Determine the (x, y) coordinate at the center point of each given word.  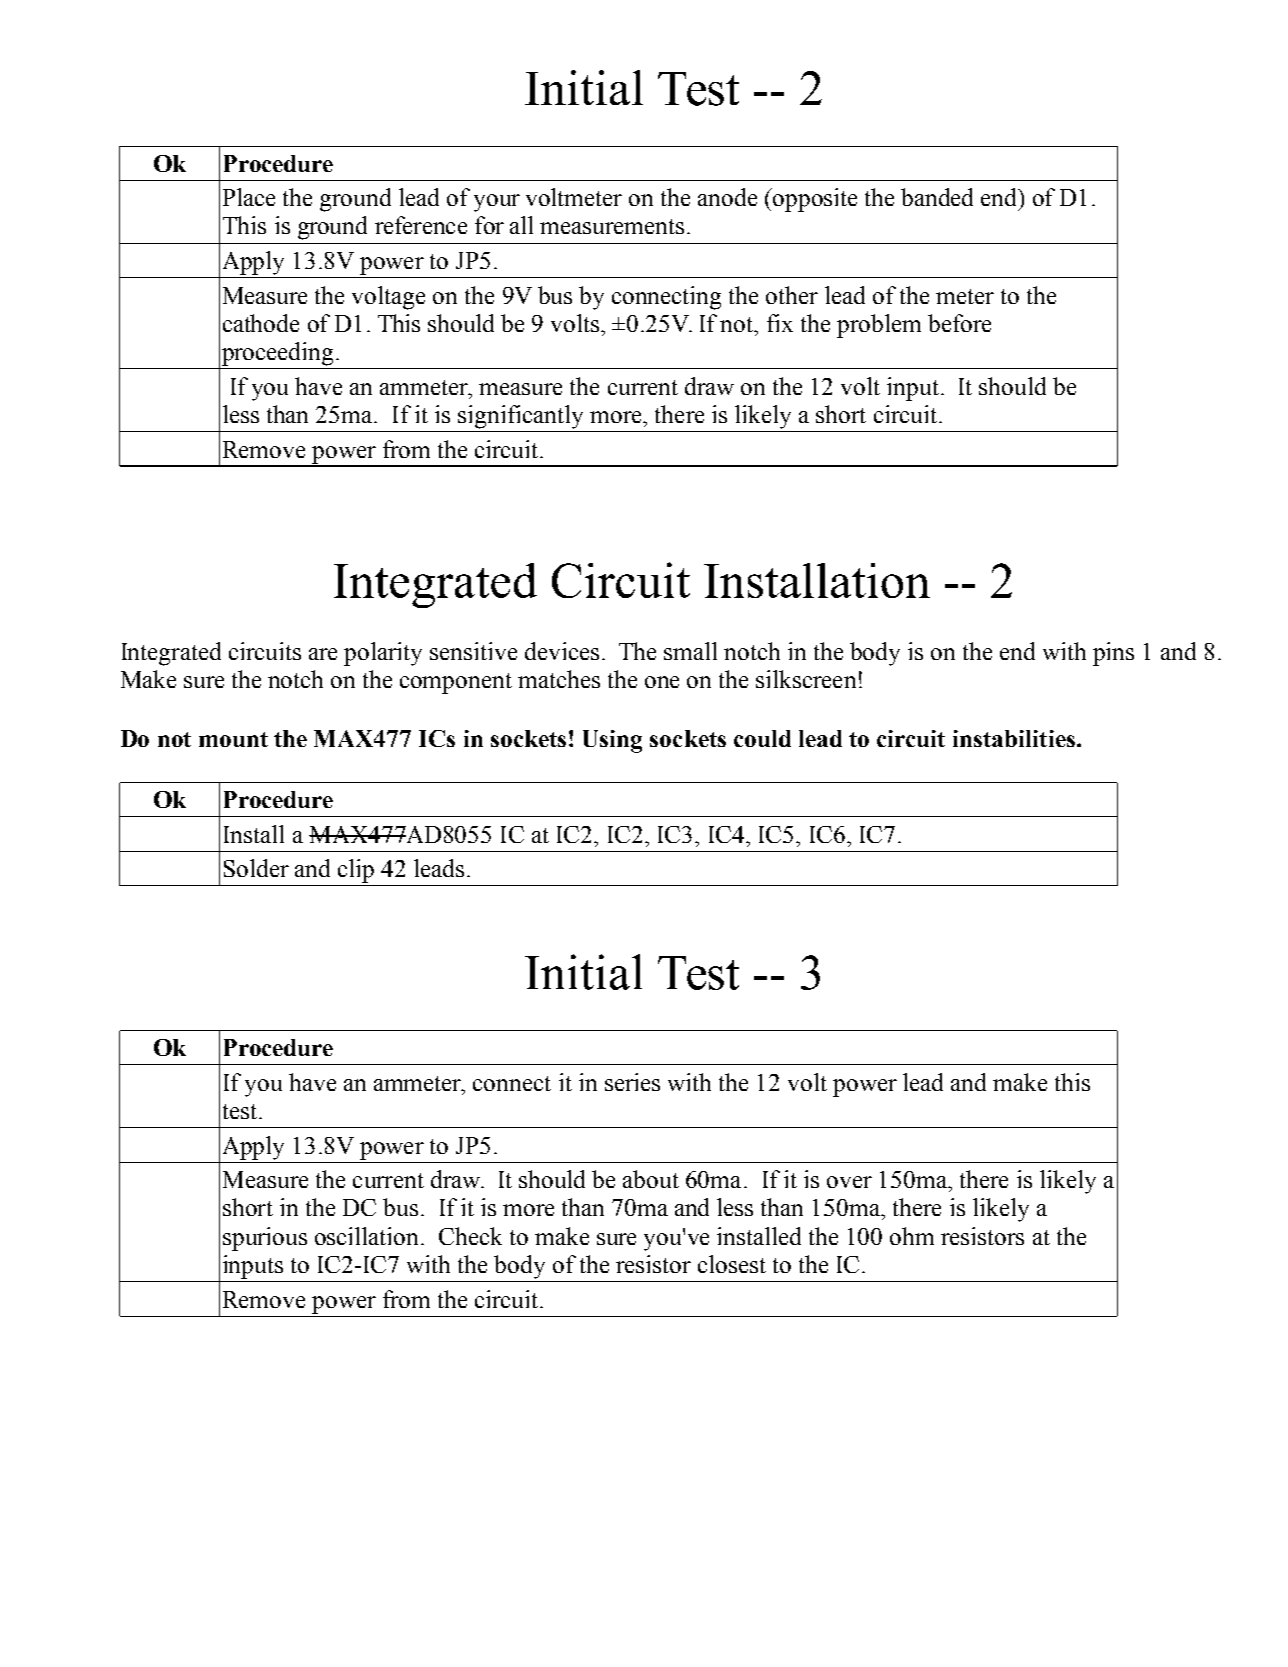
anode (727, 197)
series (632, 1082)
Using (612, 741)
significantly (520, 417)
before (959, 323)
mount (233, 739)
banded (937, 197)
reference (421, 225)
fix (780, 323)
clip (356, 871)
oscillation (368, 1236)
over (849, 1182)
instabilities (1015, 738)
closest (732, 1264)
